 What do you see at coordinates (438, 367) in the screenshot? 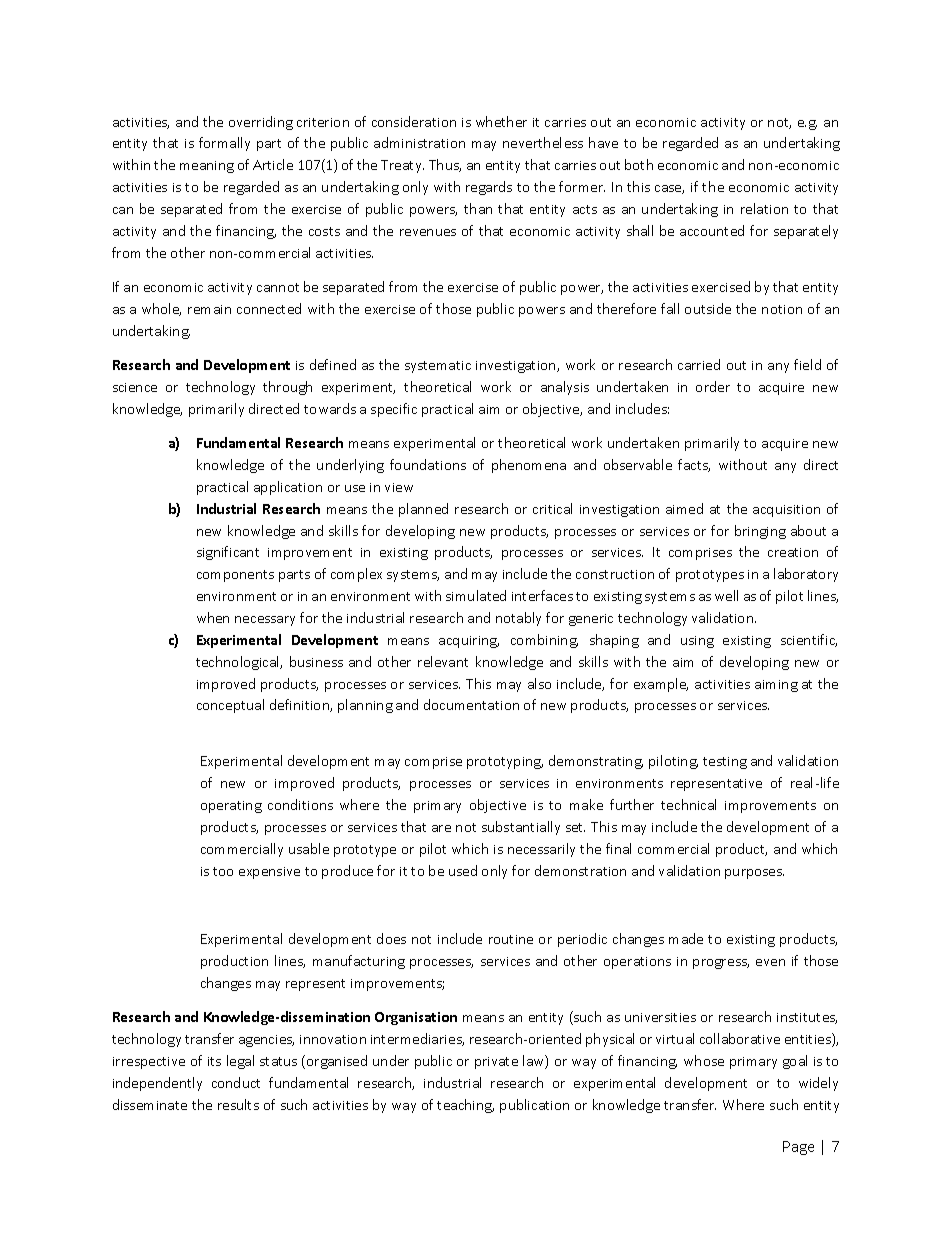
I see `systematic` at bounding box center [438, 367].
